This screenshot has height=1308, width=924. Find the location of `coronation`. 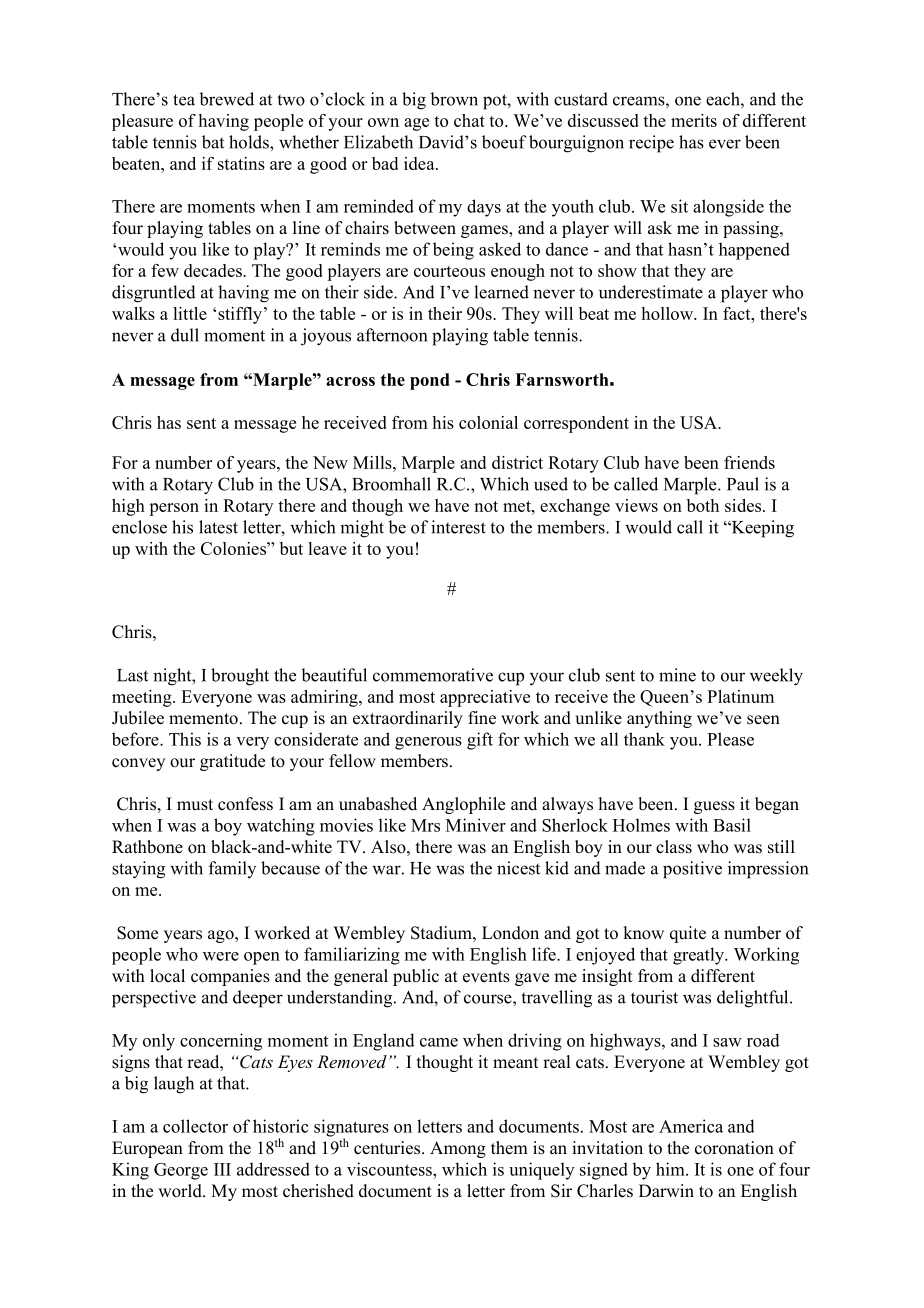

coronation is located at coordinates (734, 1148).
